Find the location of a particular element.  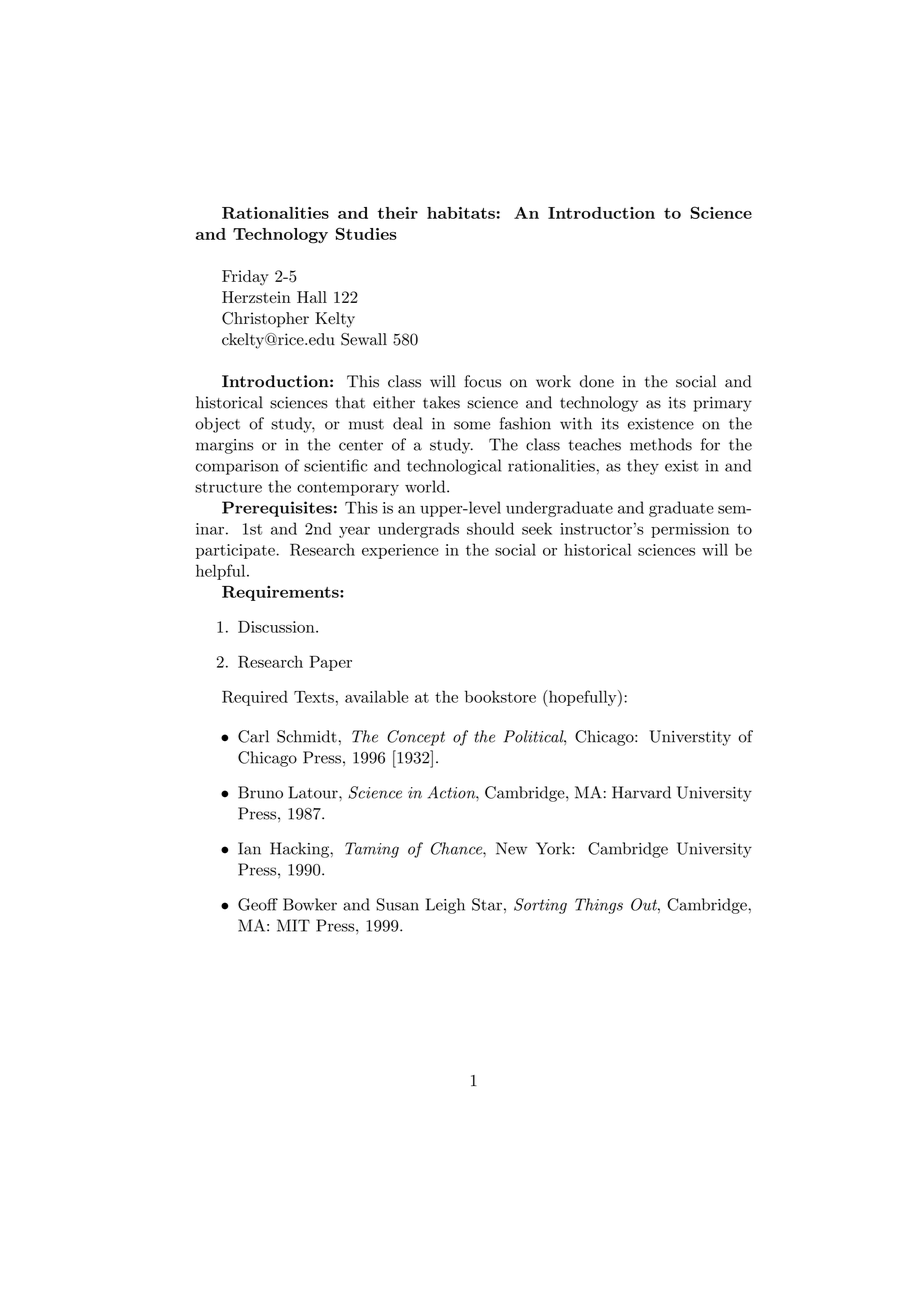

comparison is located at coordinates (237, 467).
